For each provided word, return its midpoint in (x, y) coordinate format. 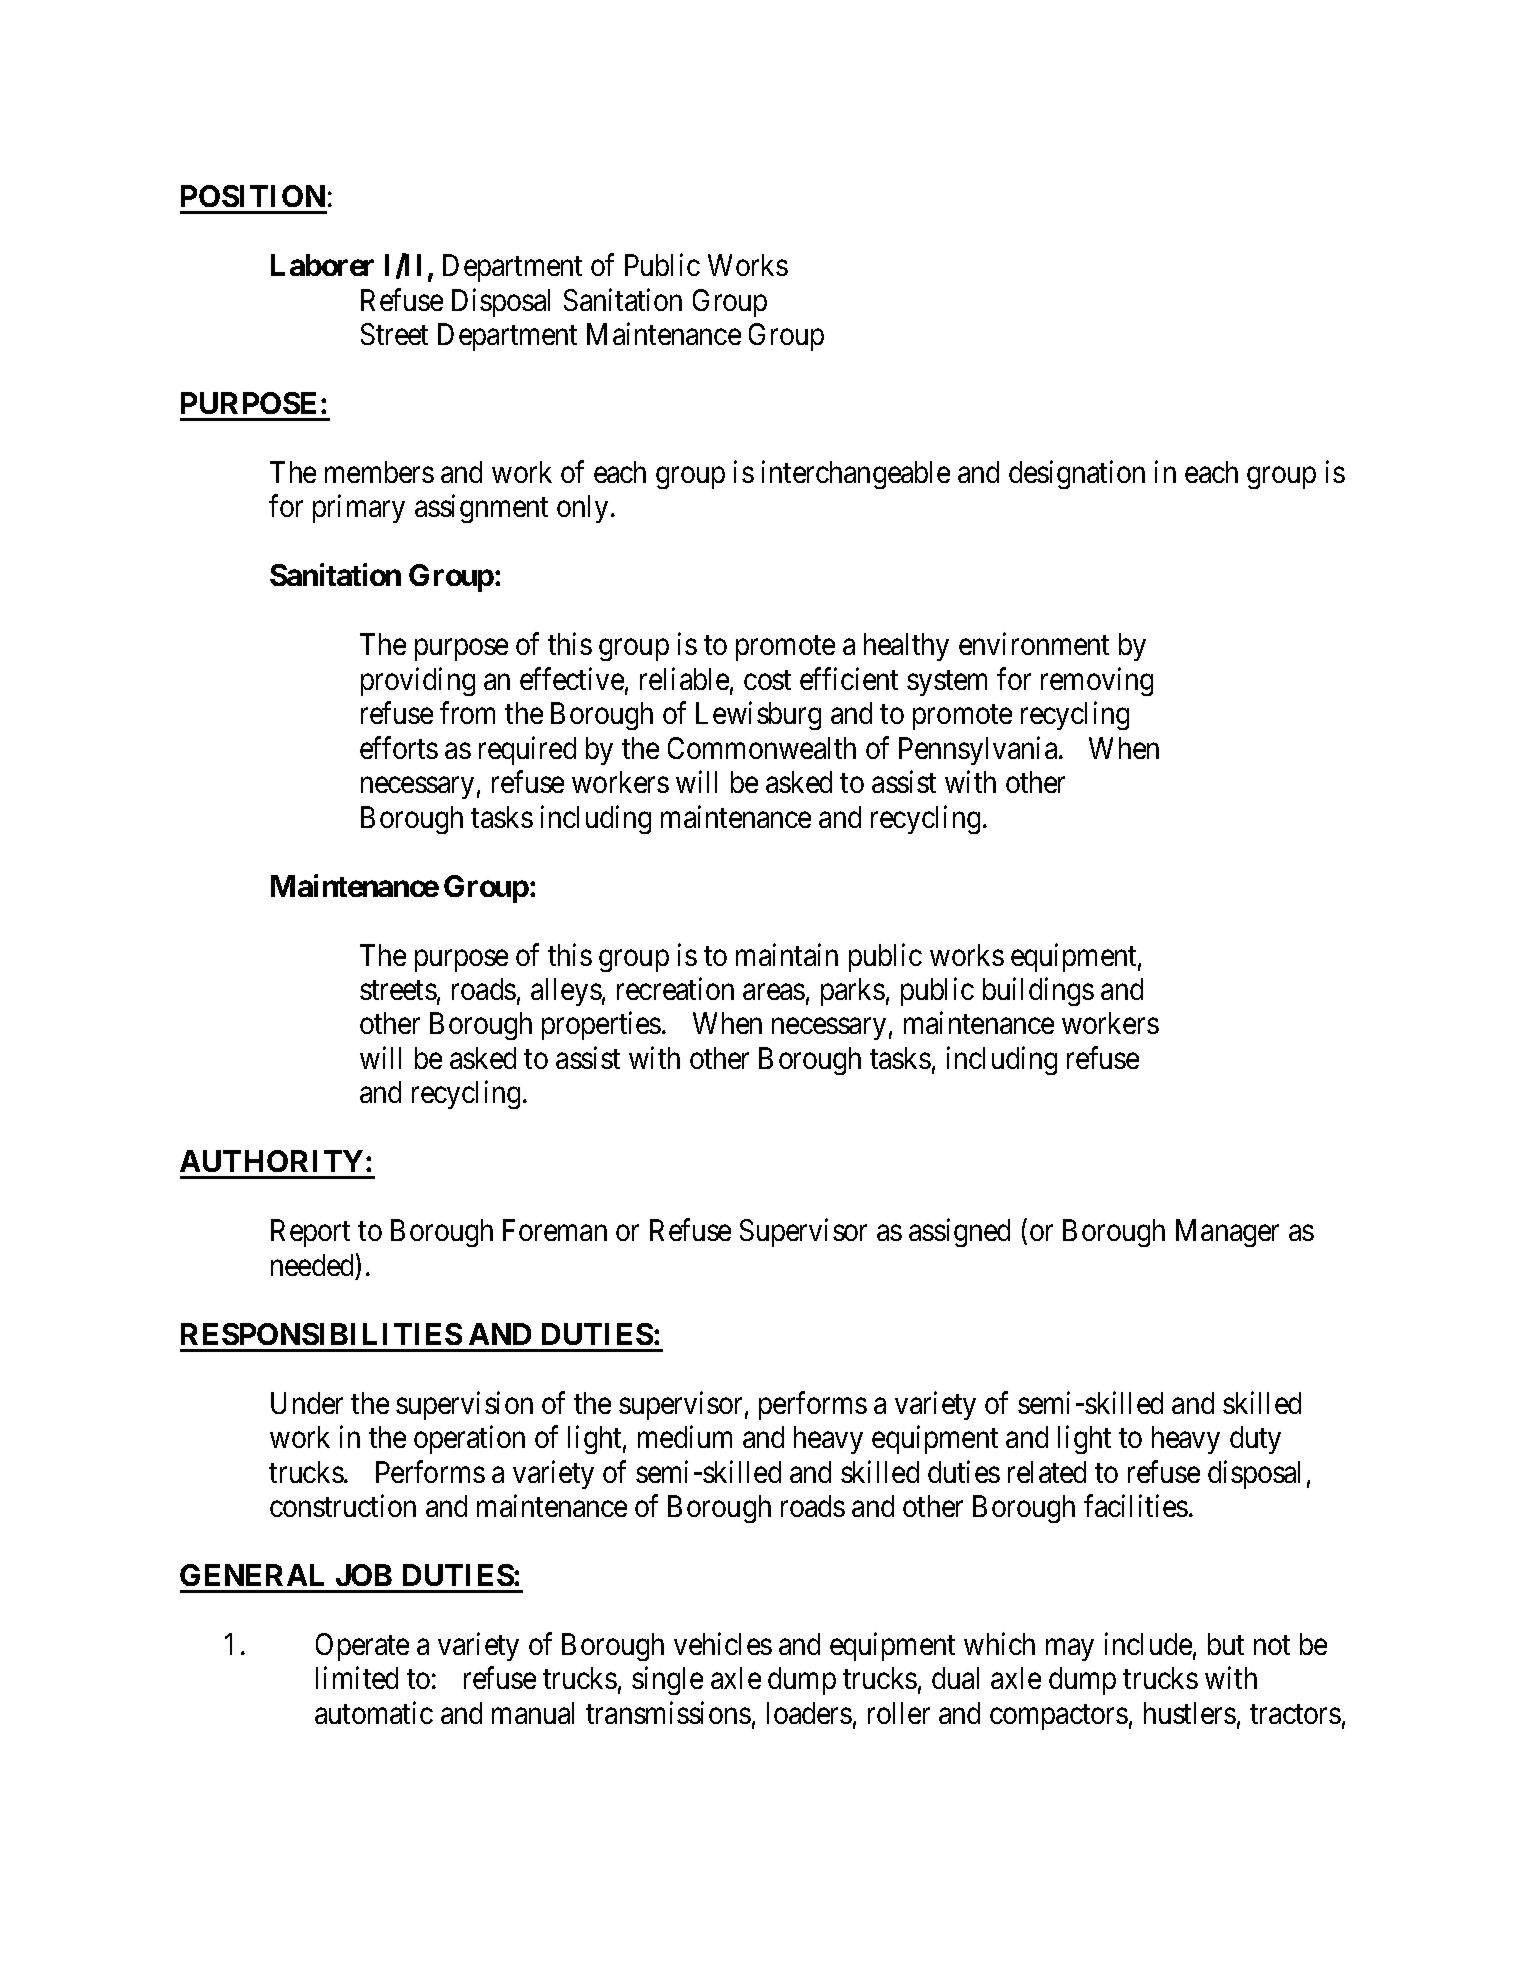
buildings (1038, 992)
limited (357, 1678)
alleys (566, 992)
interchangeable (856, 475)
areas (774, 992)
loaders (809, 1713)
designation (1077, 475)
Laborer (322, 265)
